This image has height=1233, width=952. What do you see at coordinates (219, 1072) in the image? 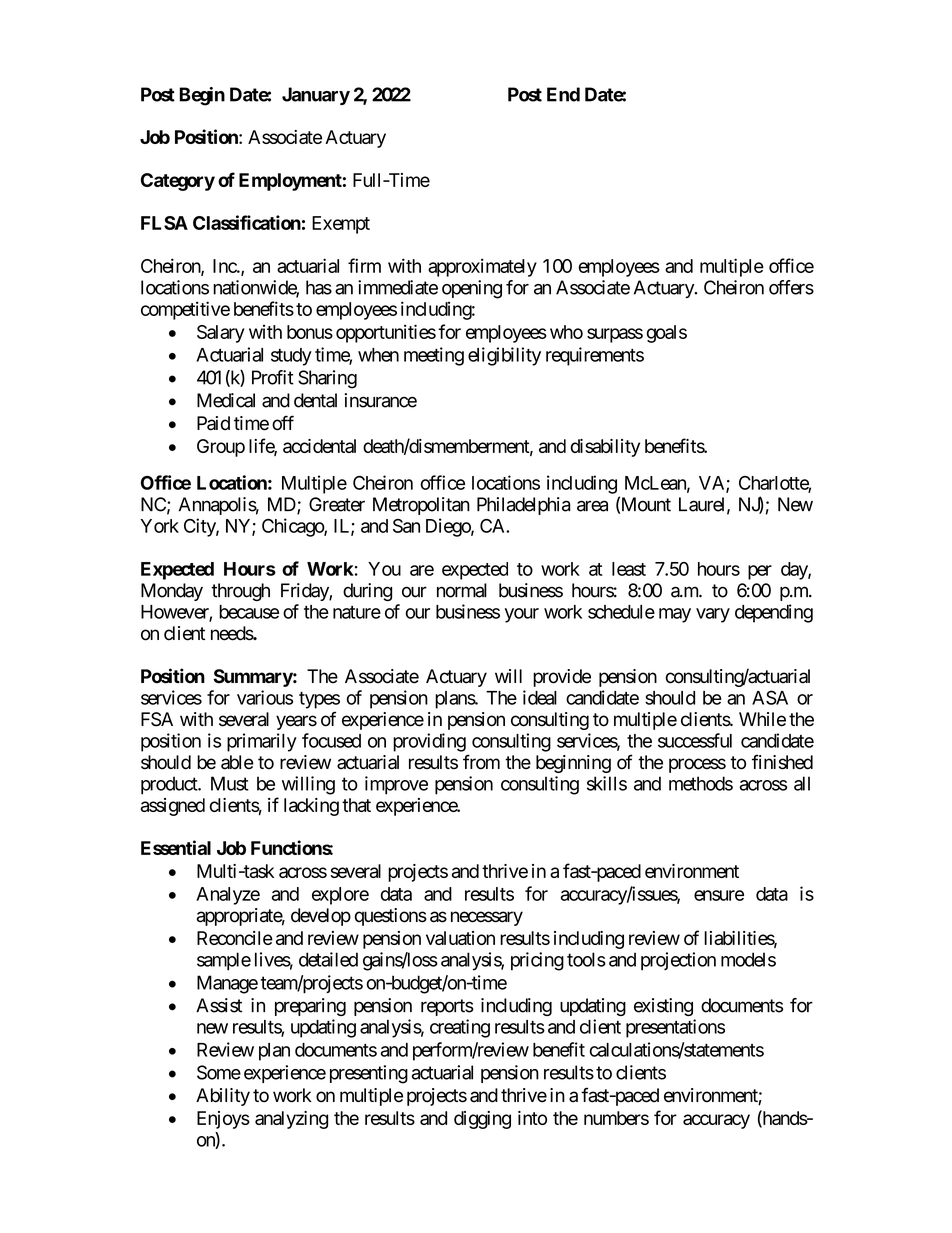
I see `Some` at bounding box center [219, 1072].
